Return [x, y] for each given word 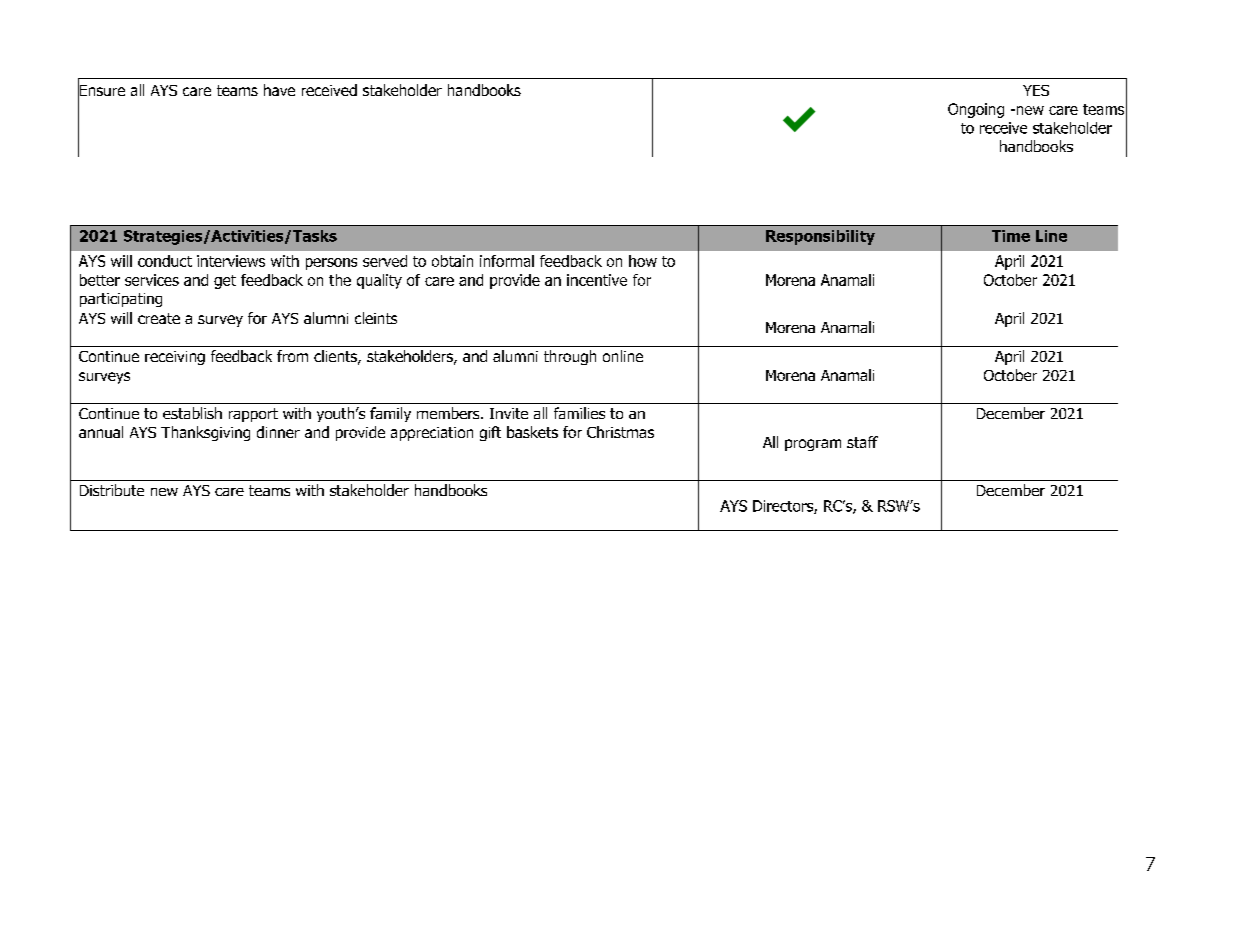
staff [862, 442]
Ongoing [976, 110]
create [159, 318]
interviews [231, 261]
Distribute [112, 490]
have [279, 90]
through [570, 357]
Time [1011, 236]
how [643, 261]
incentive [597, 280]
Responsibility [820, 237]
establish [192, 413]
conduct [165, 261]
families [579, 413]
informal [507, 261]
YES [1036, 90]
